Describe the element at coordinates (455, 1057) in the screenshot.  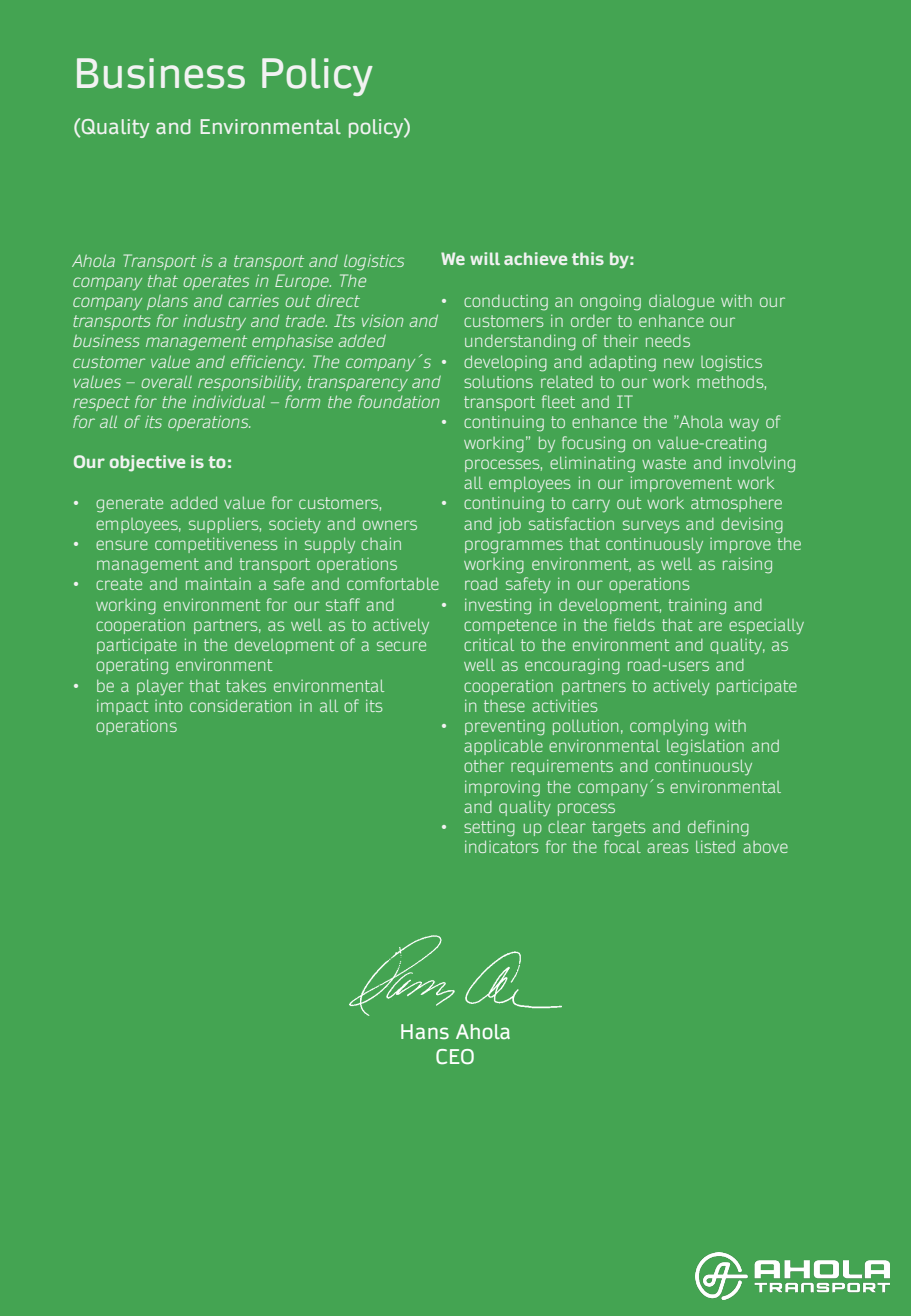
I see `CEO` at that location.
